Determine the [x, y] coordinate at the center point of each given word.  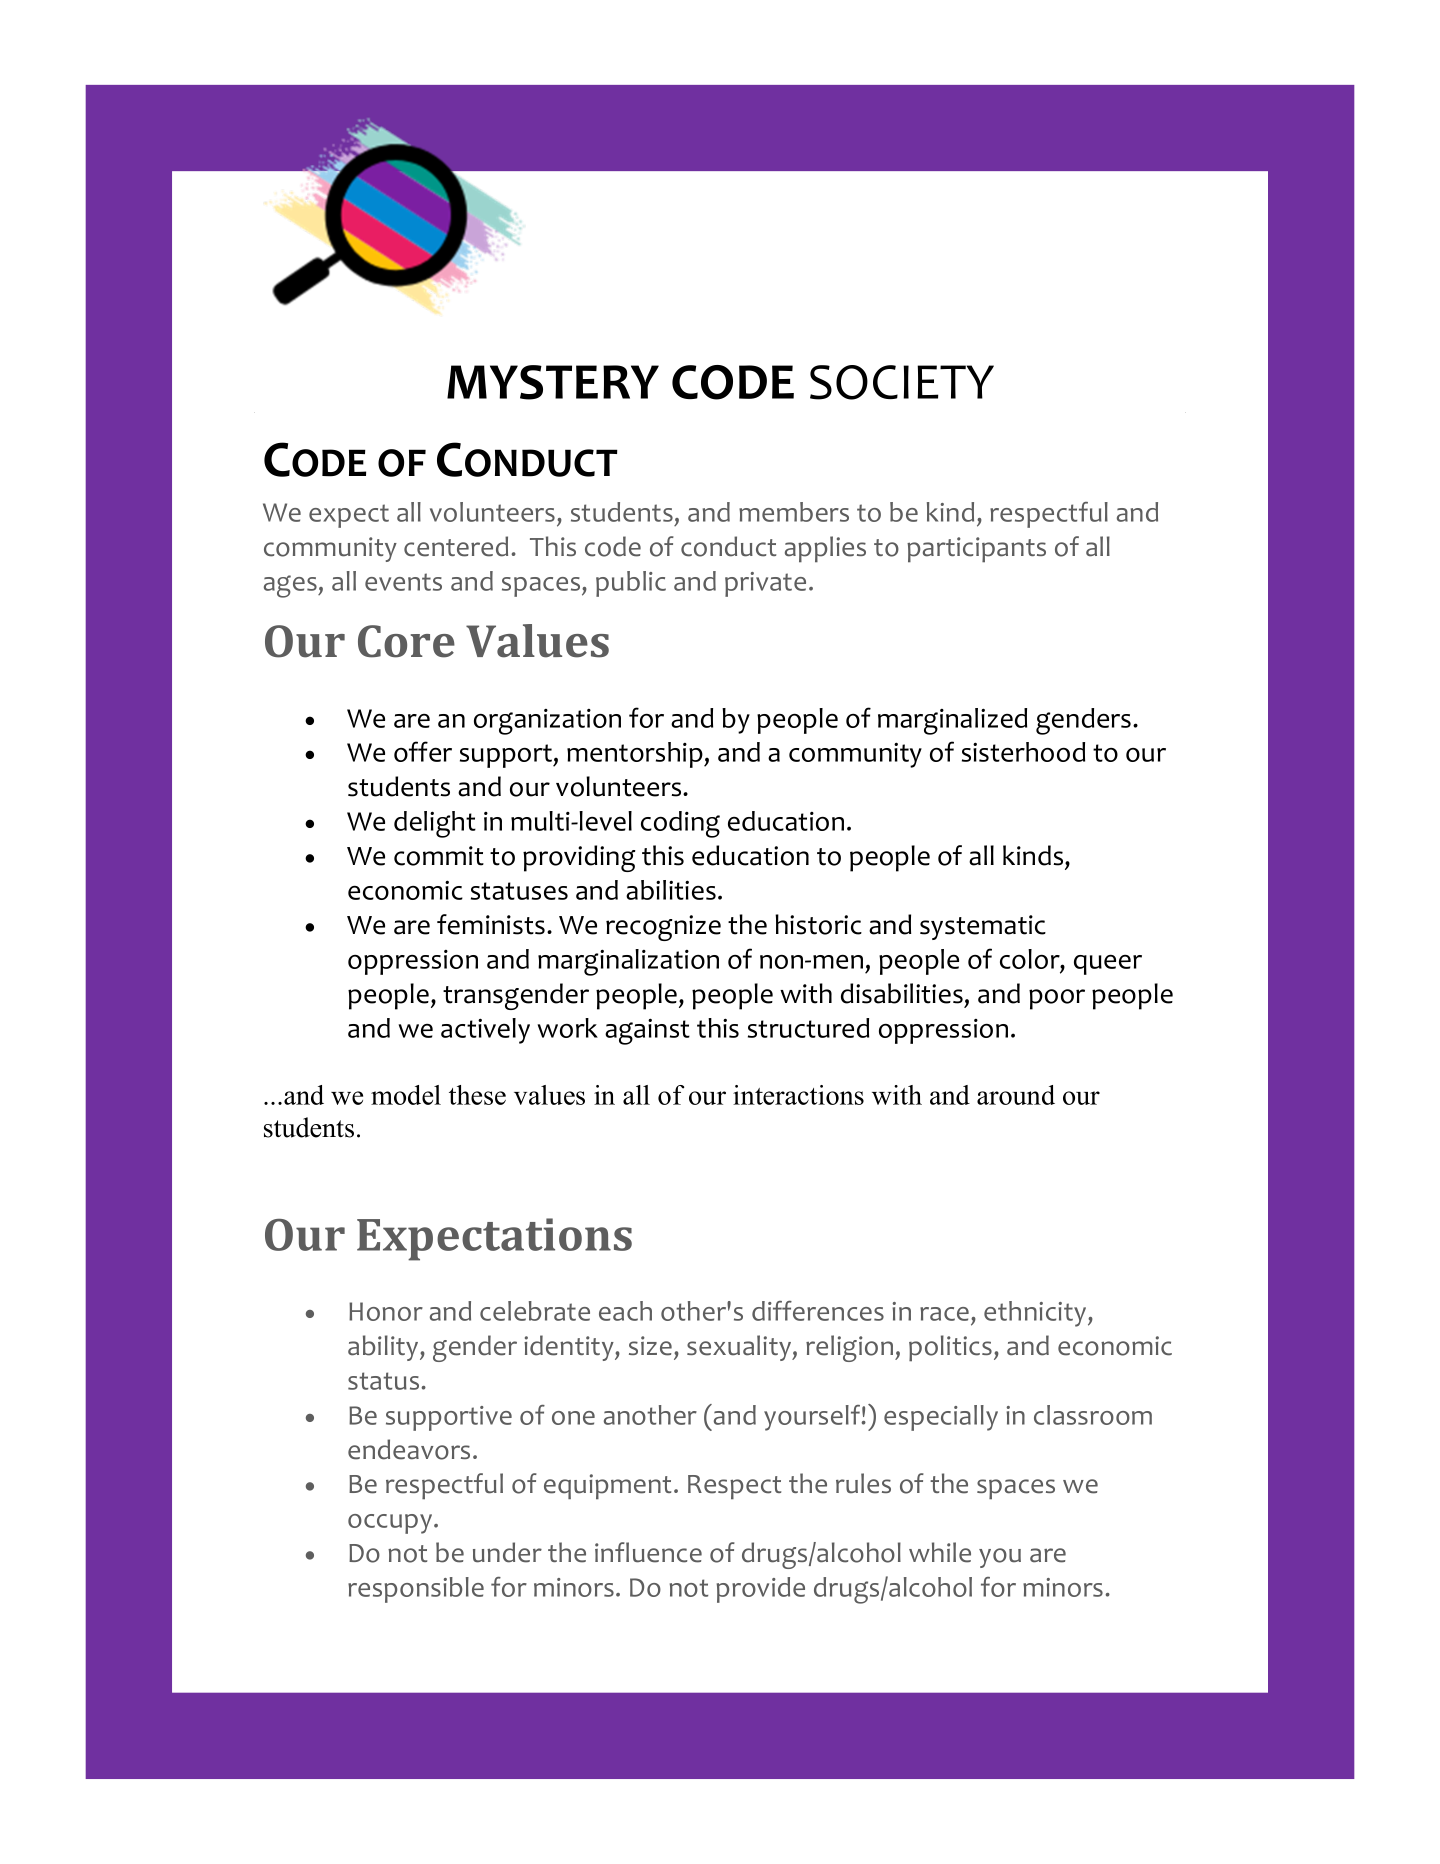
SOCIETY [902, 382]
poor [1057, 999]
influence [648, 1552]
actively [485, 1031]
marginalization [628, 962]
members [794, 512]
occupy [391, 1524]
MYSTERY [553, 382]
